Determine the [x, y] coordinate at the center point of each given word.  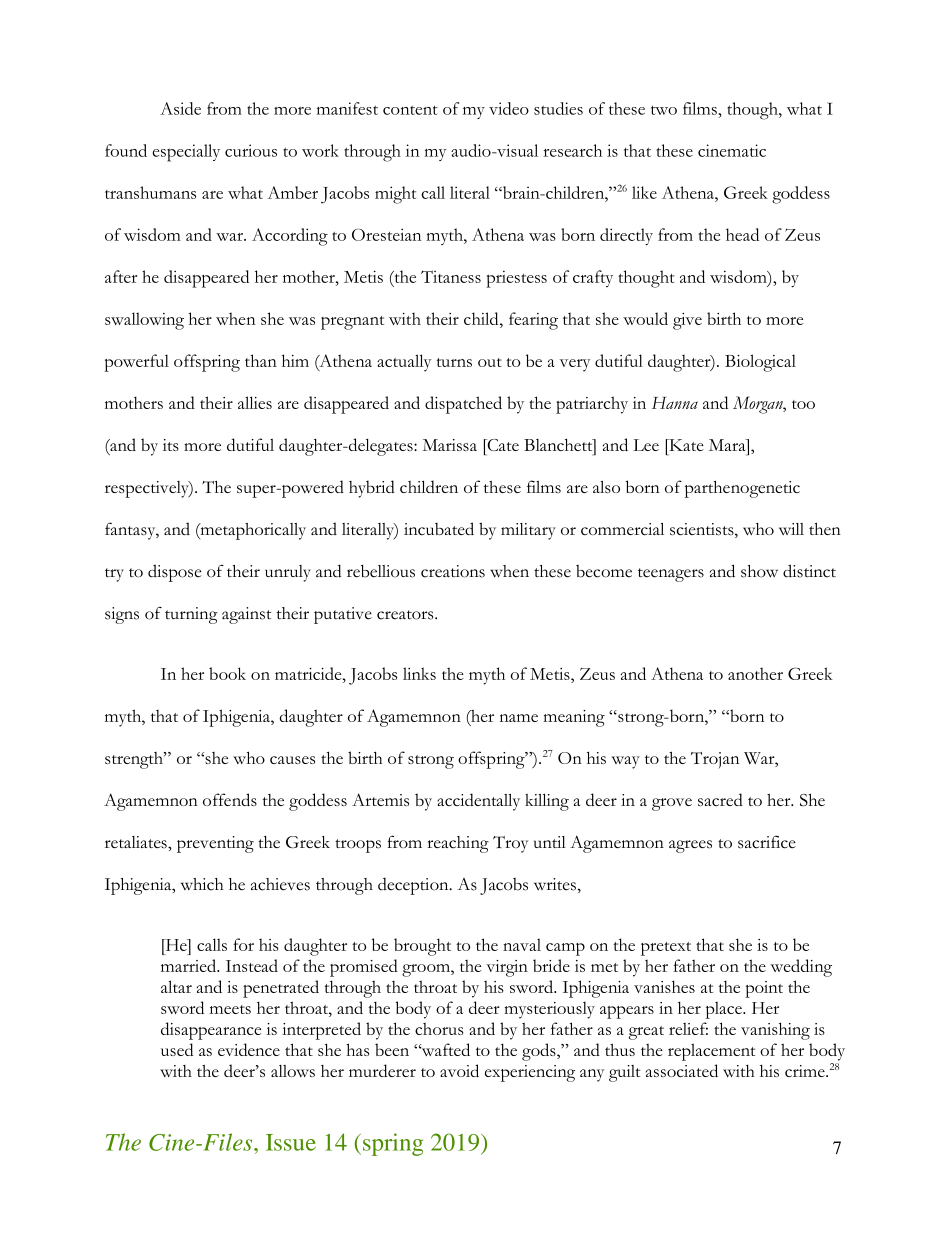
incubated [439, 528]
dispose [175, 573]
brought [422, 947]
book [227, 673]
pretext [666, 949]
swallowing [144, 321]
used [177, 1049]
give [687, 321]
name [519, 718]
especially [186, 153]
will [791, 529]
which [202, 884]
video [509, 108]
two [664, 110]
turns [454, 362]
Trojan [715, 760]
